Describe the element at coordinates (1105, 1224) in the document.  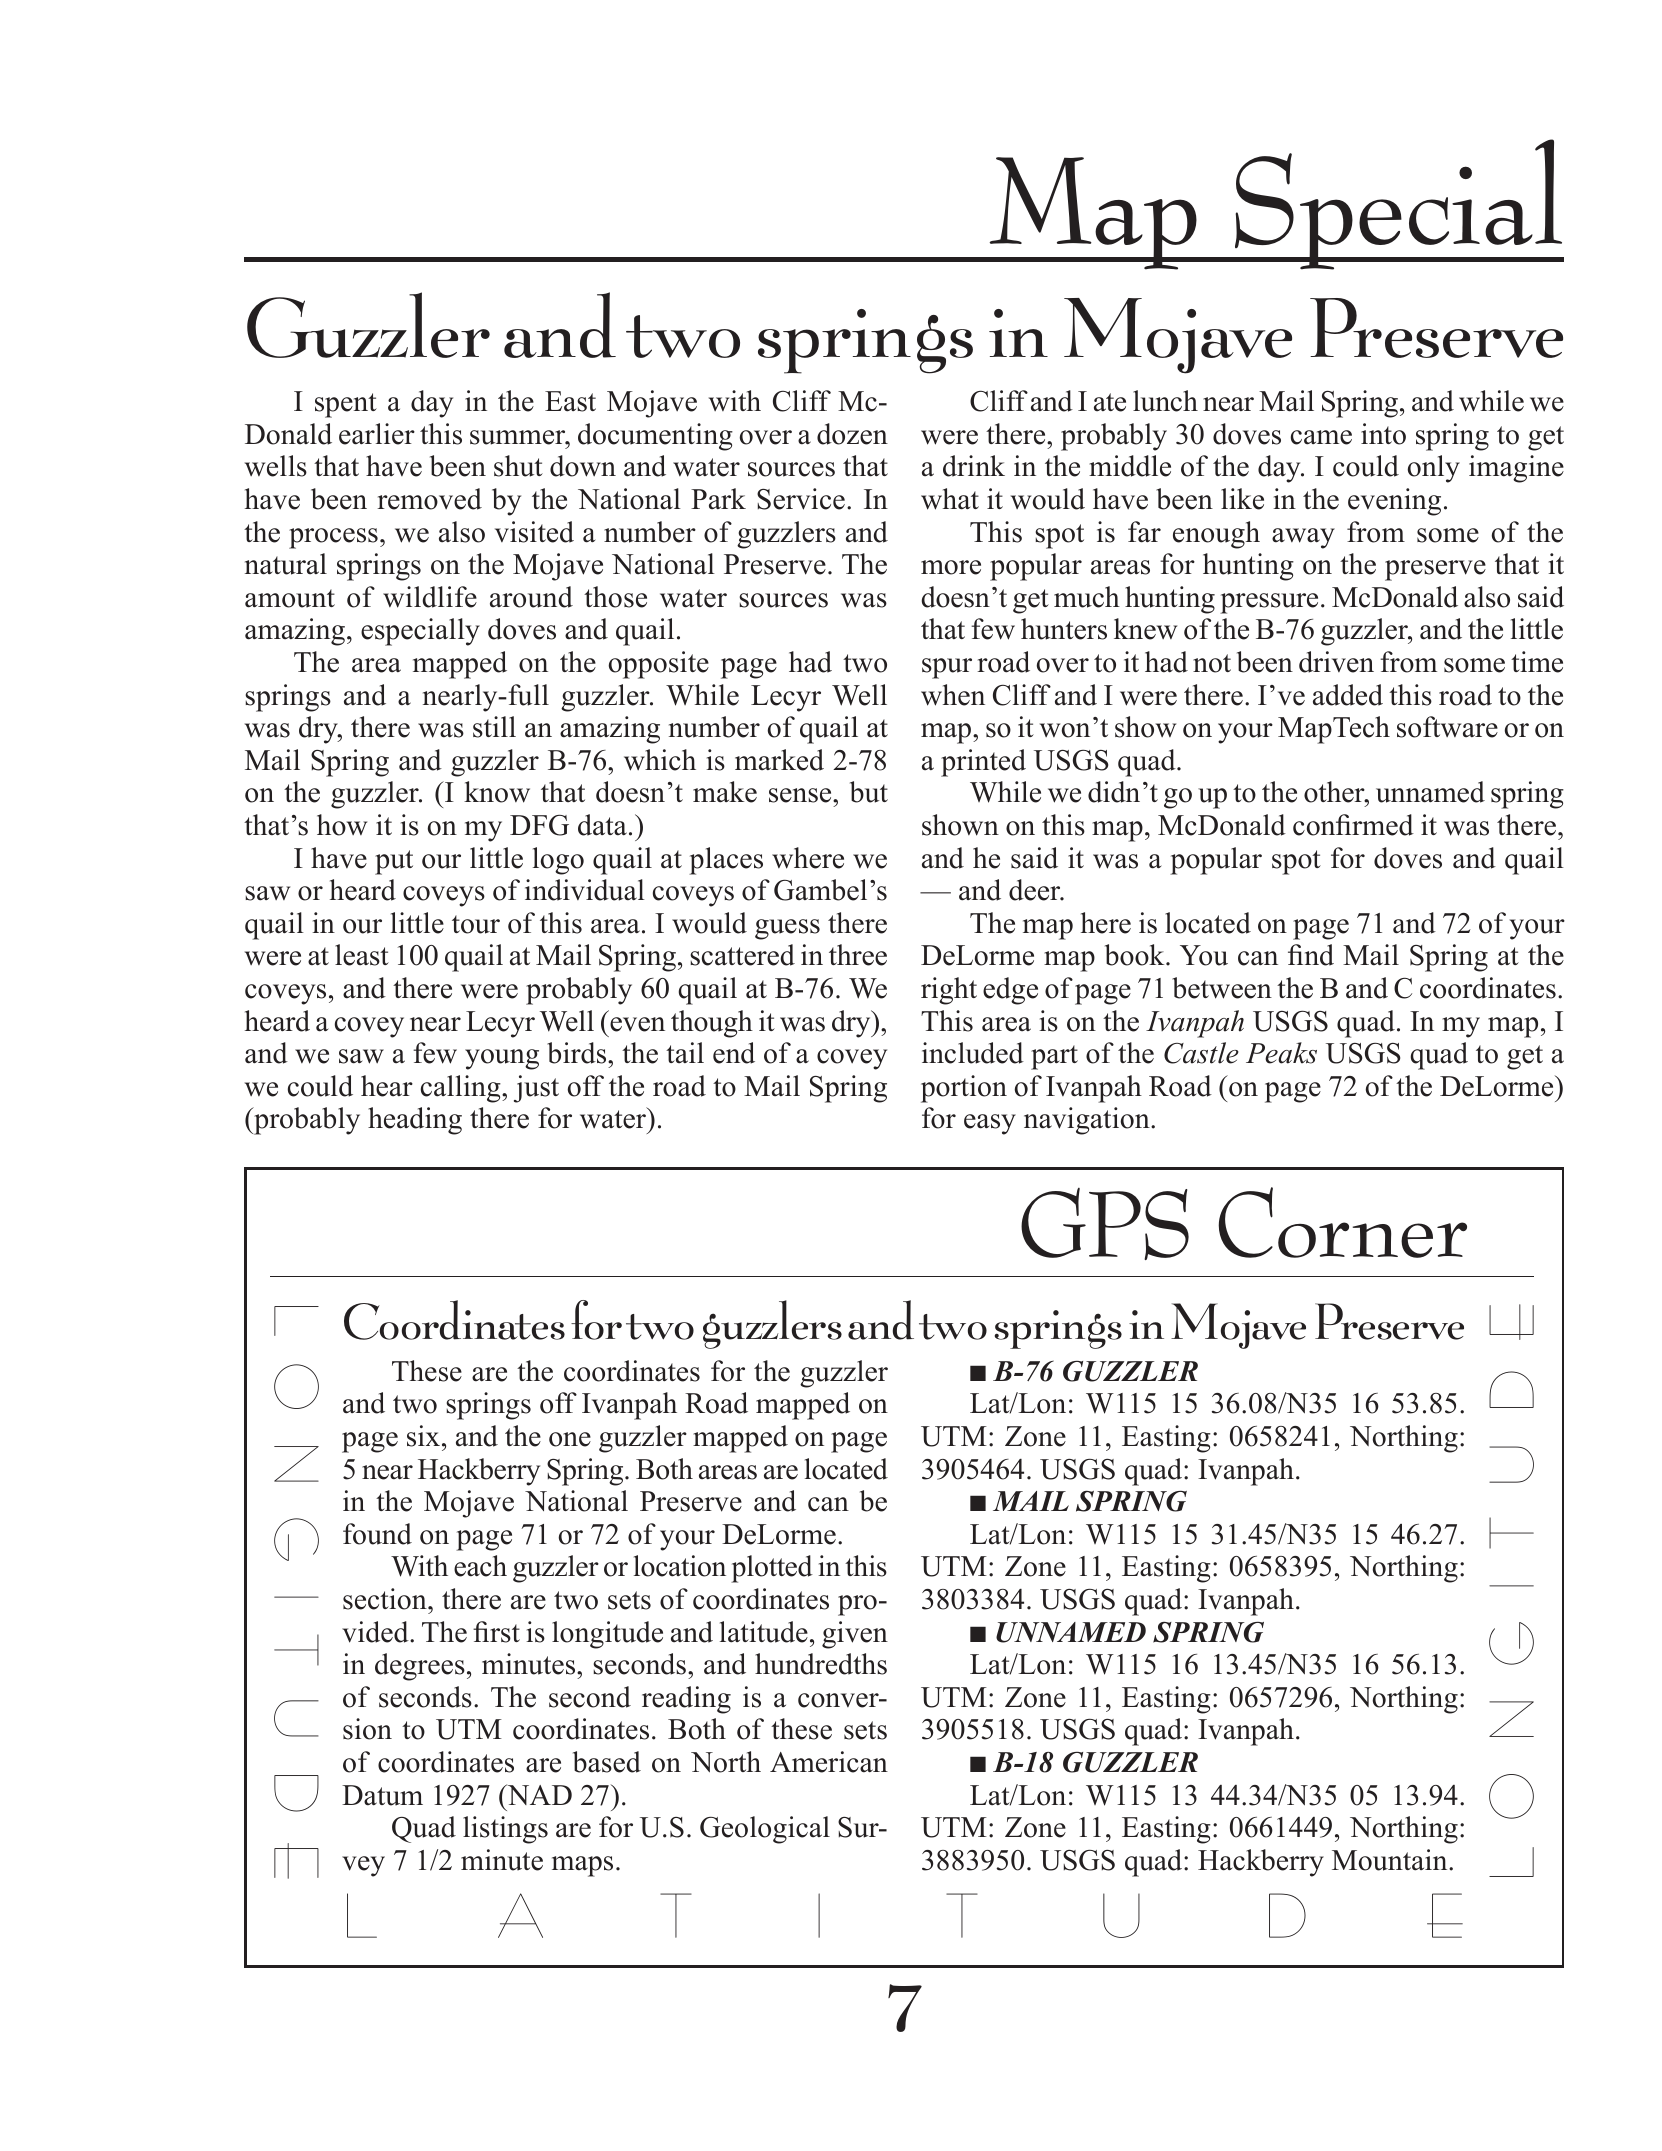
I see `GPS` at that location.
